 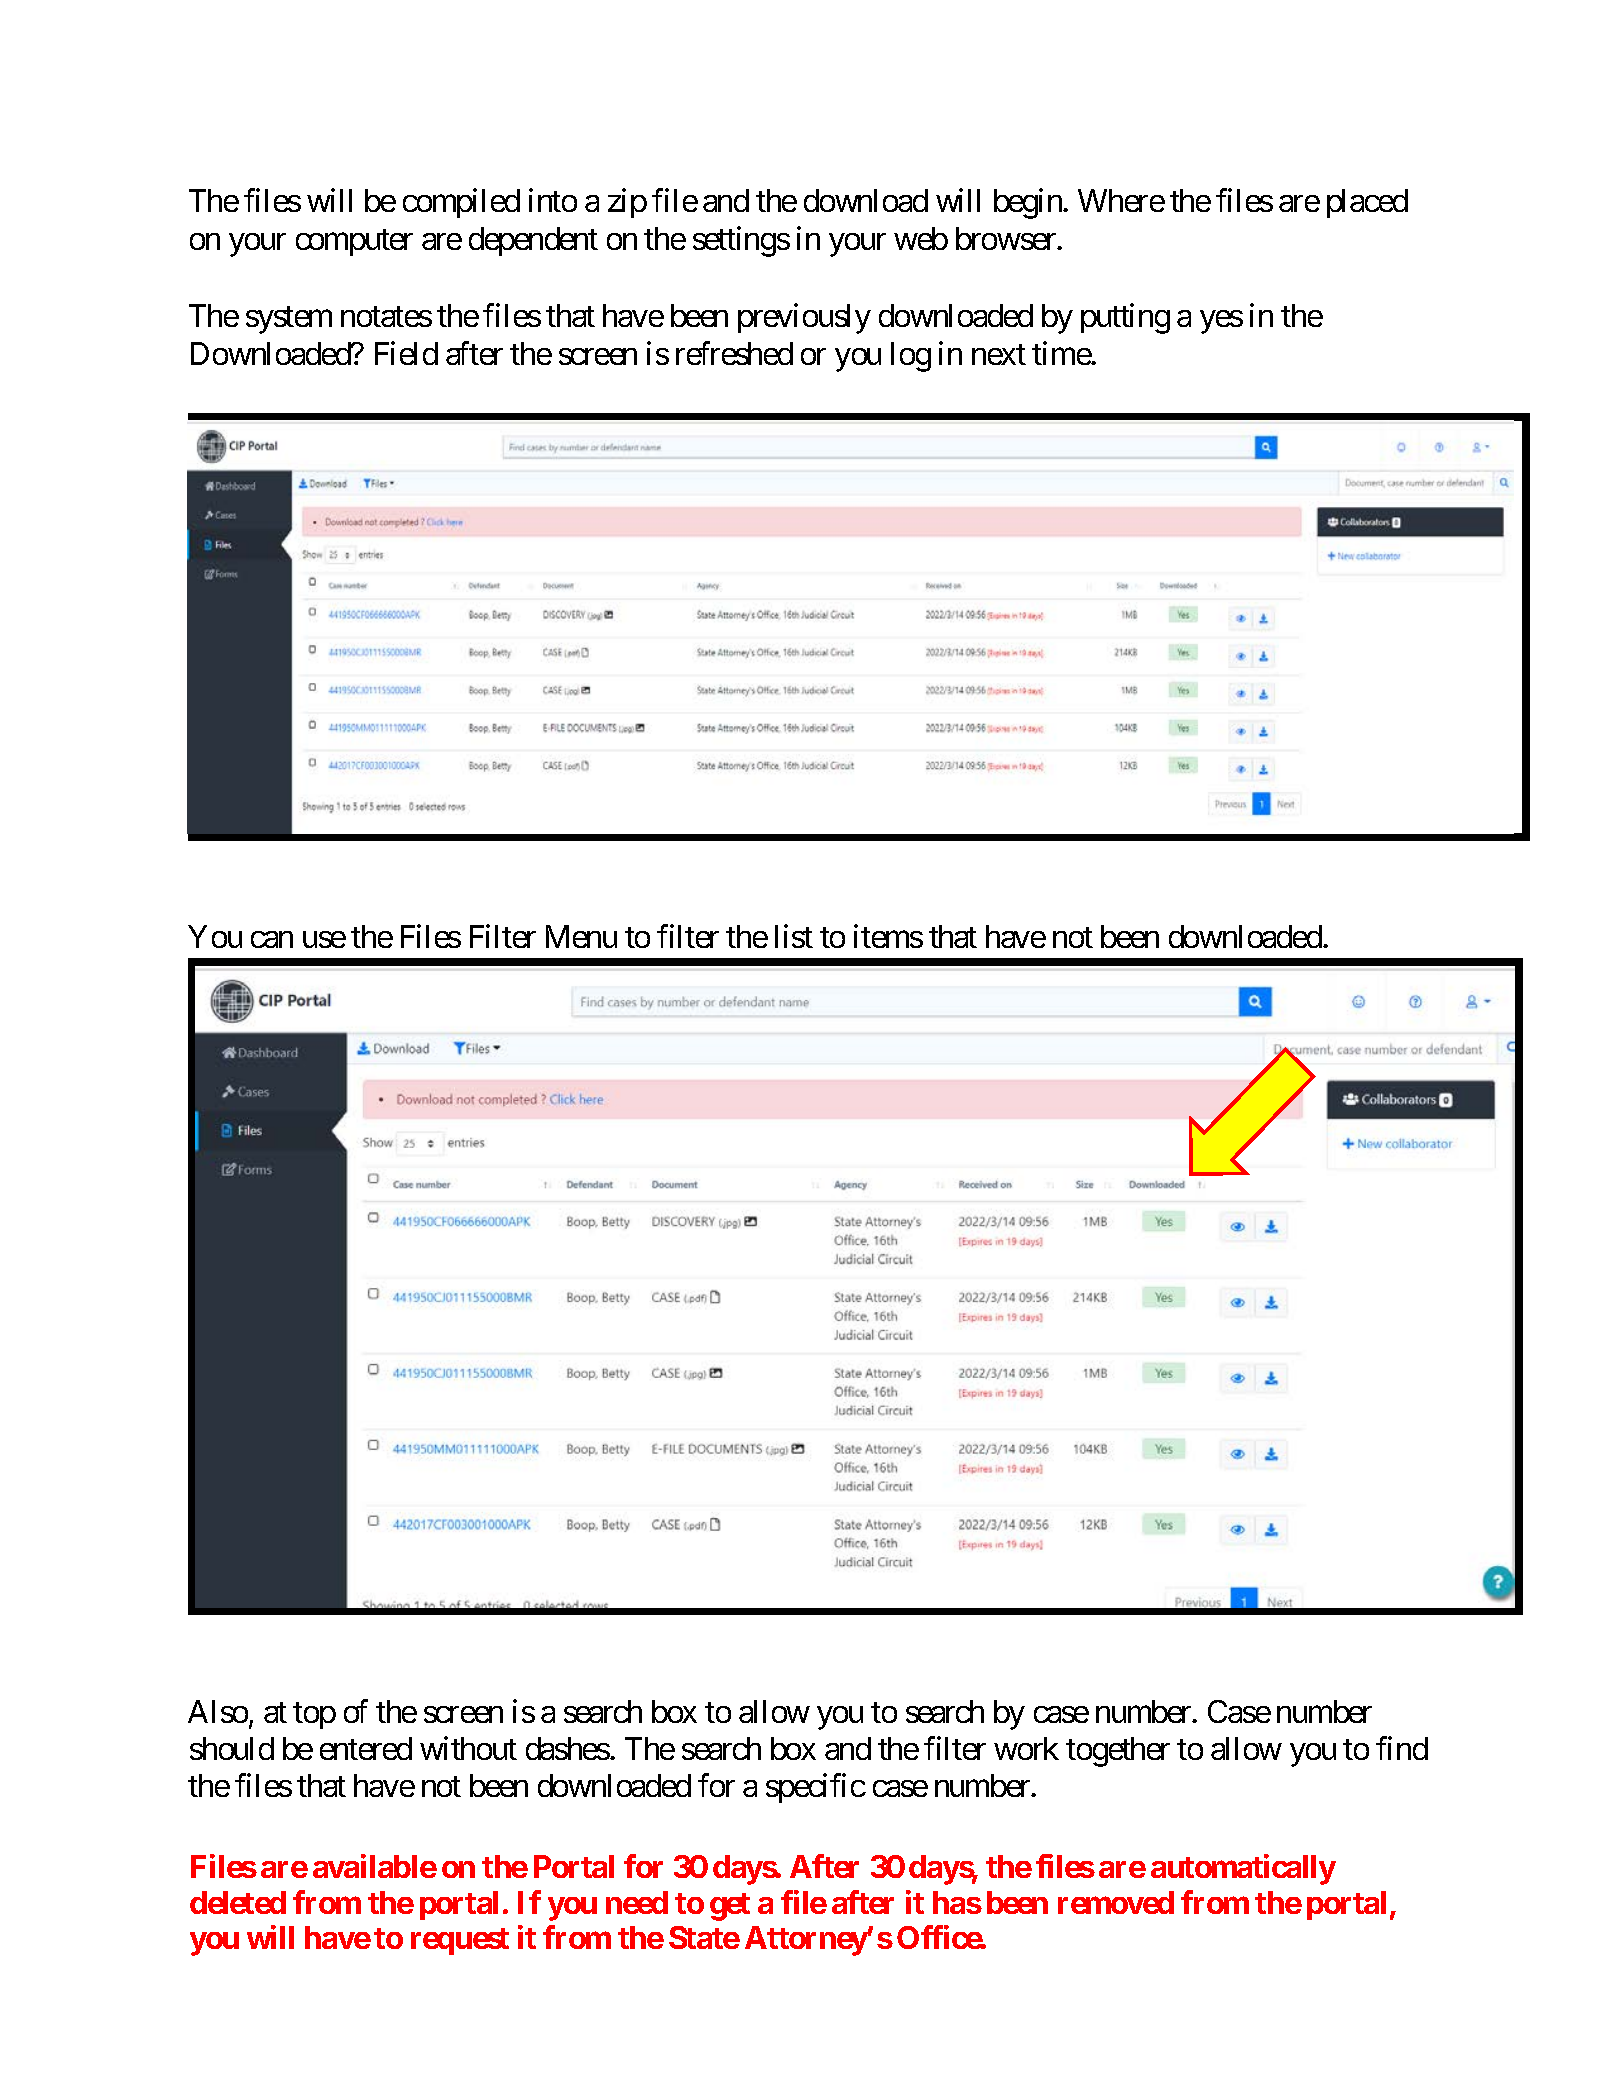 I want to click on Menu, so click(x=581, y=936).
